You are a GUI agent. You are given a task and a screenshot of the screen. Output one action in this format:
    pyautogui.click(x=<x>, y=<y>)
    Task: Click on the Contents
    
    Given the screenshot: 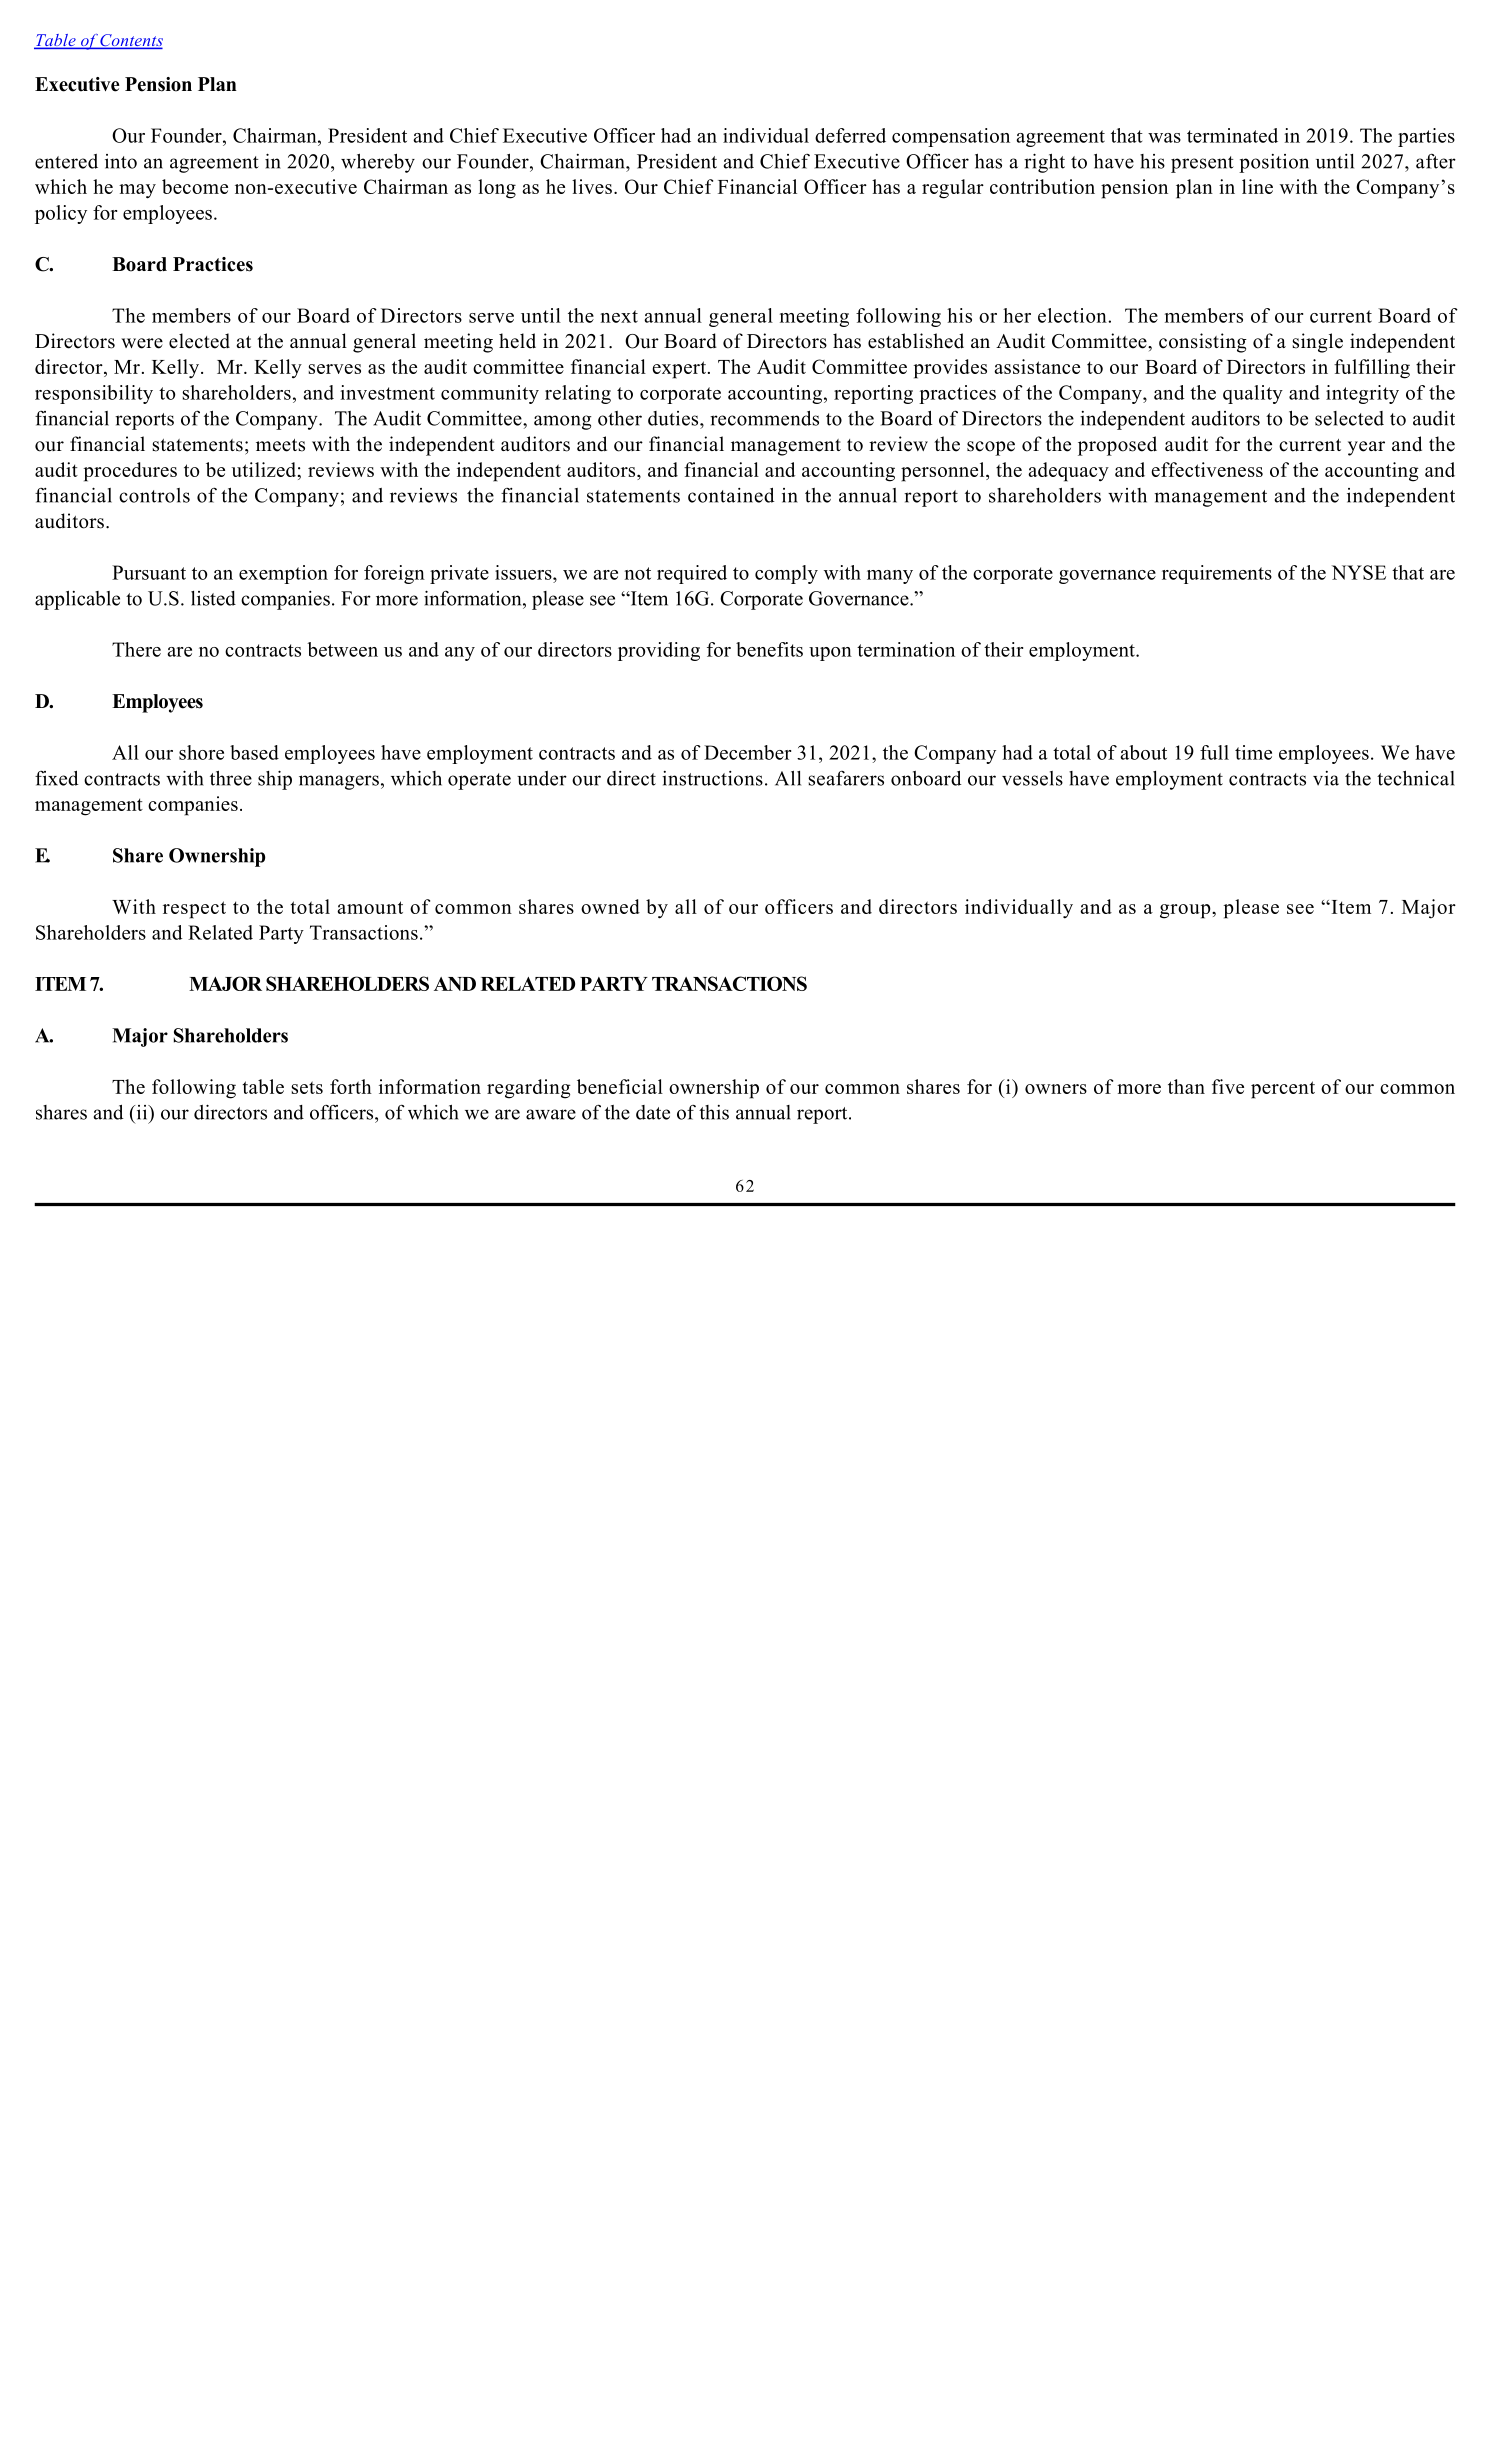 What is the action you would take?
    pyautogui.click(x=131, y=41)
